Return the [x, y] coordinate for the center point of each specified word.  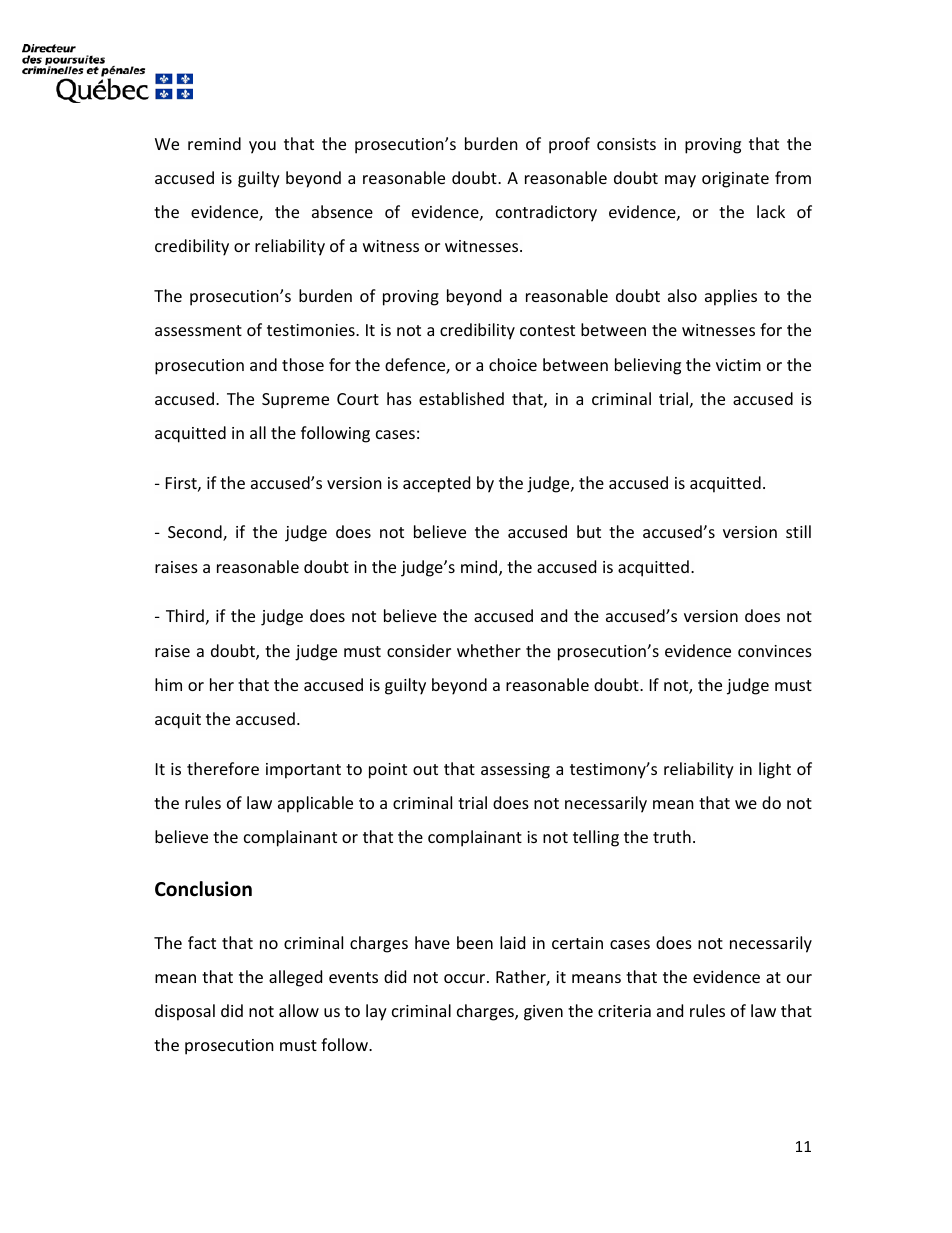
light [775, 770]
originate [735, 180]
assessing [515, 771]
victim [738, 365]
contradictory [546, 213]
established [461, 398]
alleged [295, 978]
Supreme [295, 401]
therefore [223, 768]
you [262, 147]
